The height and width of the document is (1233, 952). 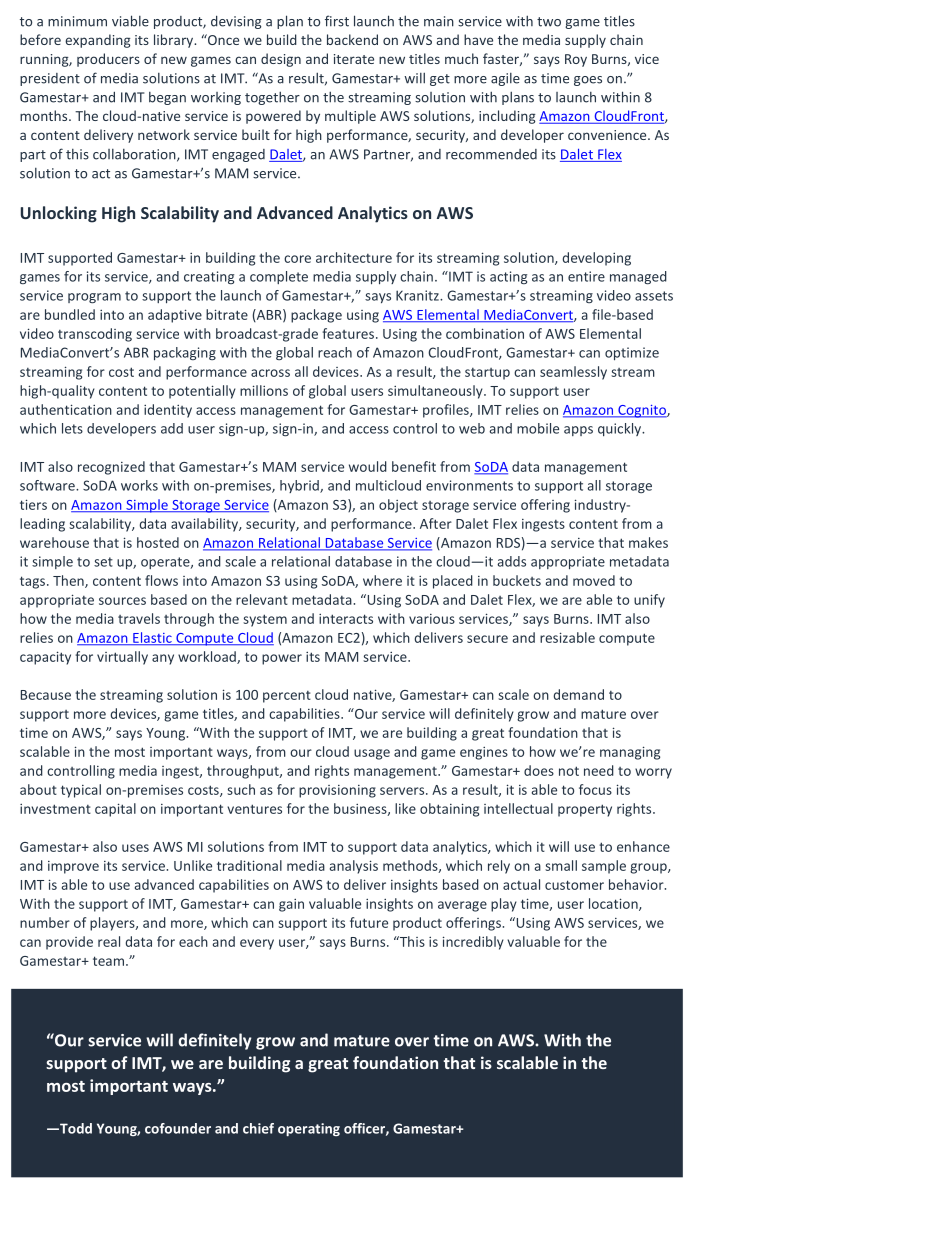 I want to click on usage, so click(x=372, y=754).
